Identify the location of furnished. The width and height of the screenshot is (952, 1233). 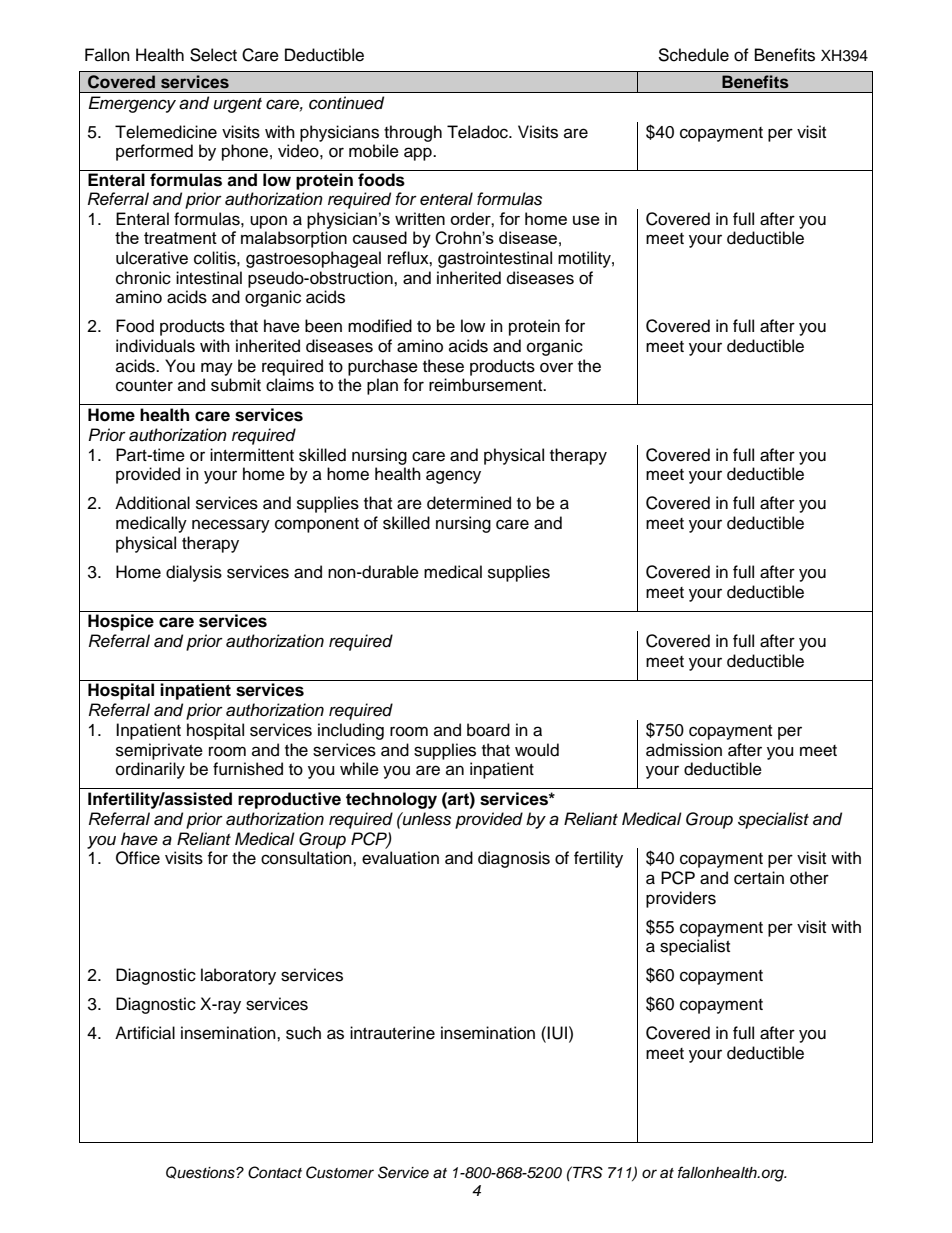
(248, 769).
